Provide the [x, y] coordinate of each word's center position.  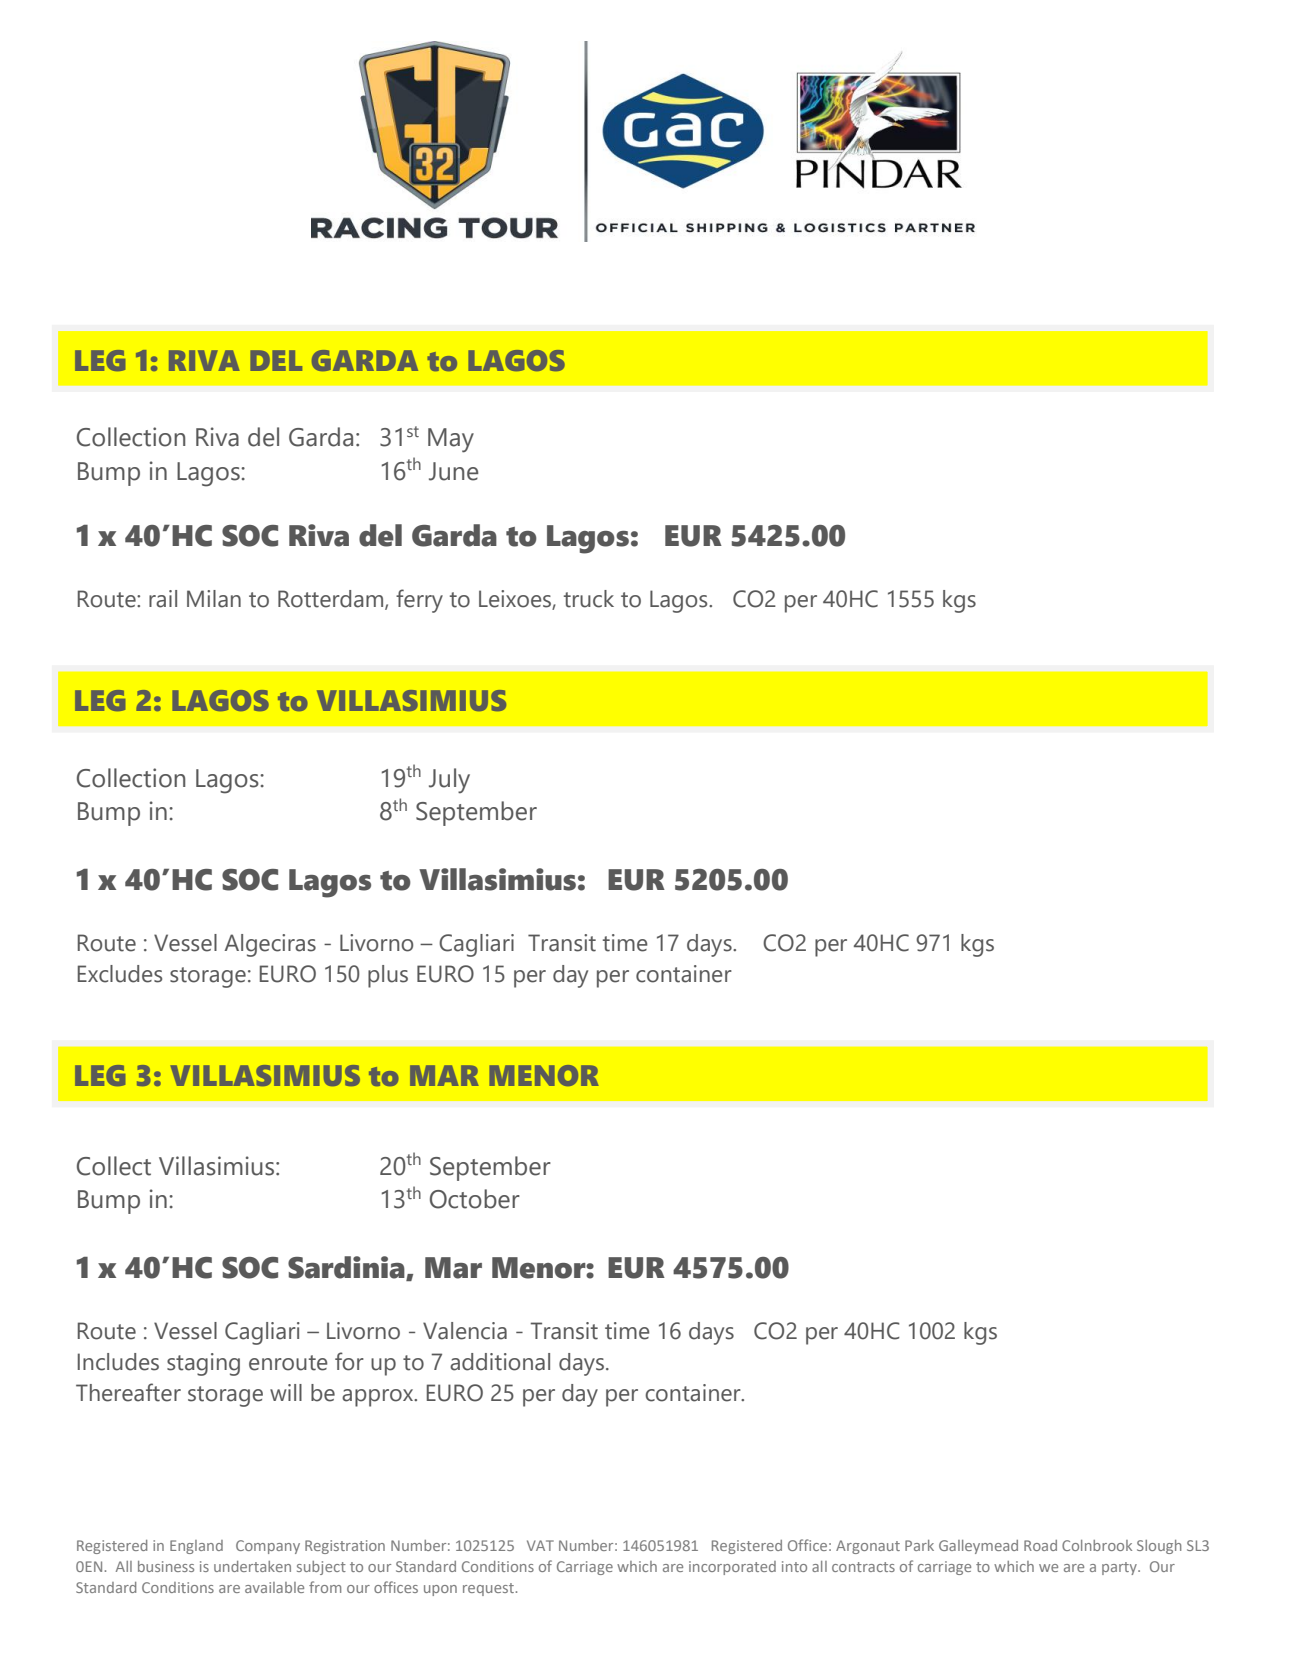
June [453, 471]
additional [500, 1362]
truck [589, 599]
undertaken [252, 1566]
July [449, 781]
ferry [419, 601]
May [451, 440]
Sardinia [347, 1268]
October [475, 1199]
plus [388, 976]
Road [1040, 1545]
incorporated [732, 1568]
